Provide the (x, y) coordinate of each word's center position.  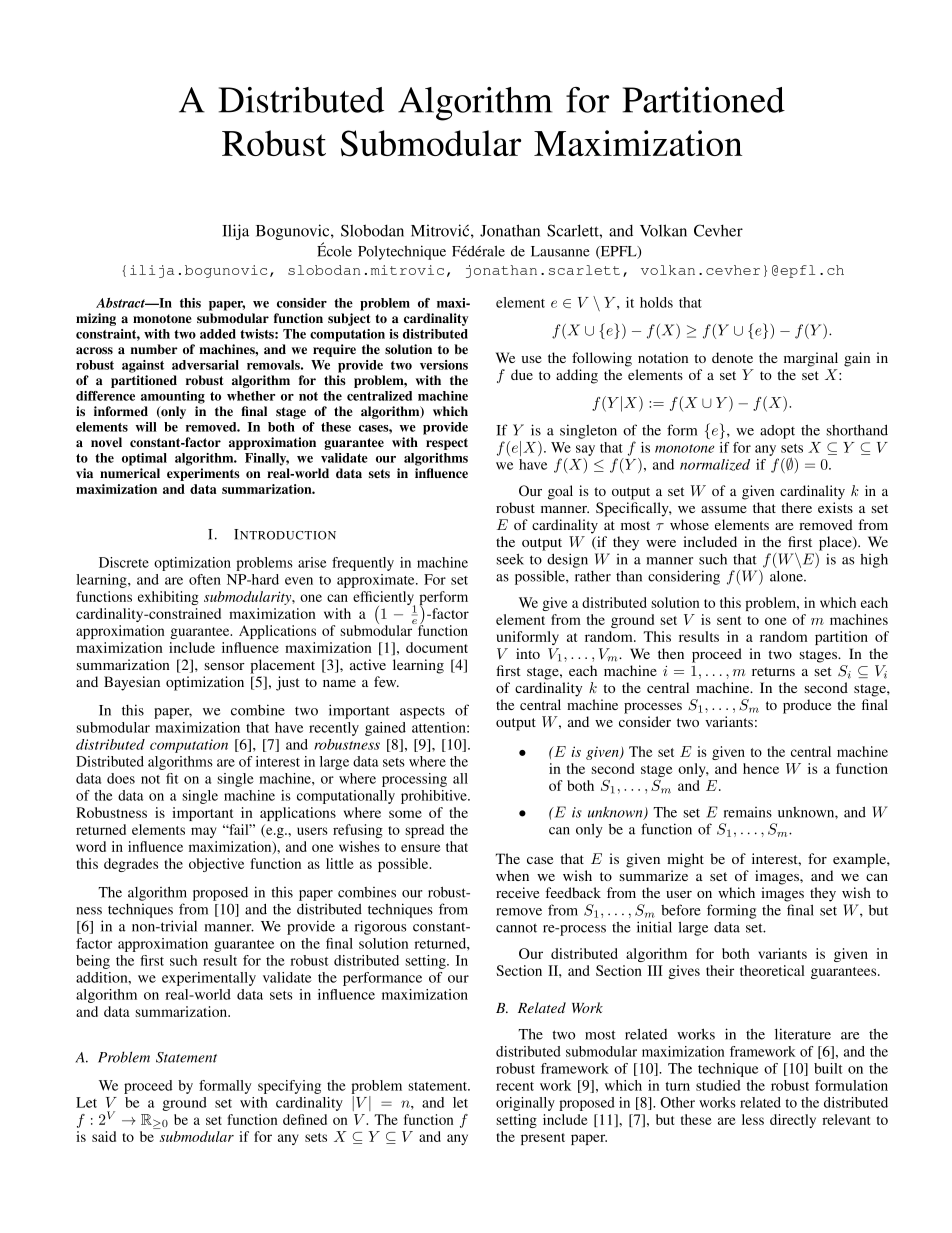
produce (807, 706)
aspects (422, 713)
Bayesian (132, 683)
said (104, 1136)
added (218, 334)
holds (656, 302)
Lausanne (560, 251)
